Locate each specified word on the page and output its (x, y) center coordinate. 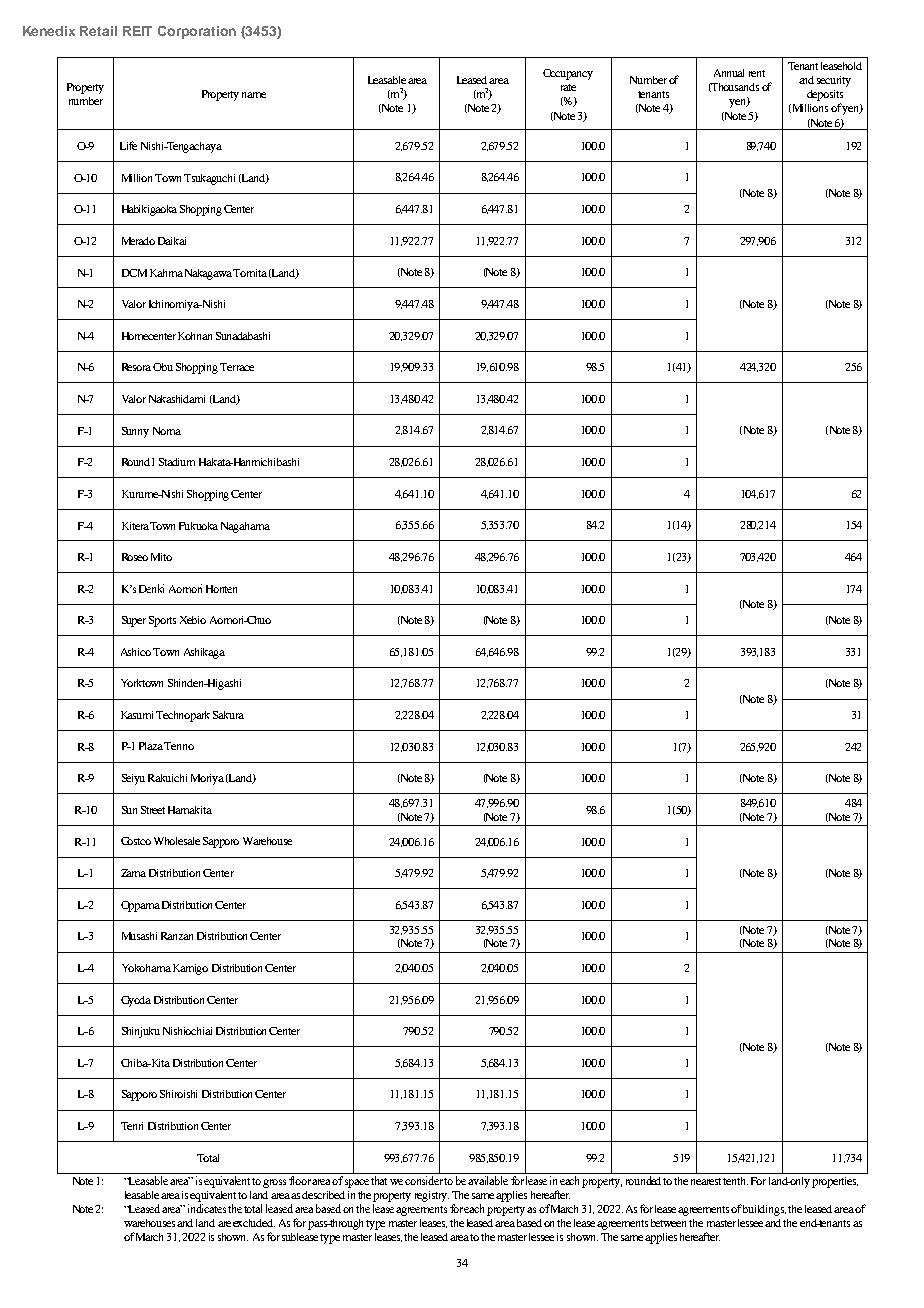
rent (757, 73)
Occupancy (568, 74)
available (488, 1180)
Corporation (197, 32)
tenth (735, 1181)
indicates (207, 1208)
